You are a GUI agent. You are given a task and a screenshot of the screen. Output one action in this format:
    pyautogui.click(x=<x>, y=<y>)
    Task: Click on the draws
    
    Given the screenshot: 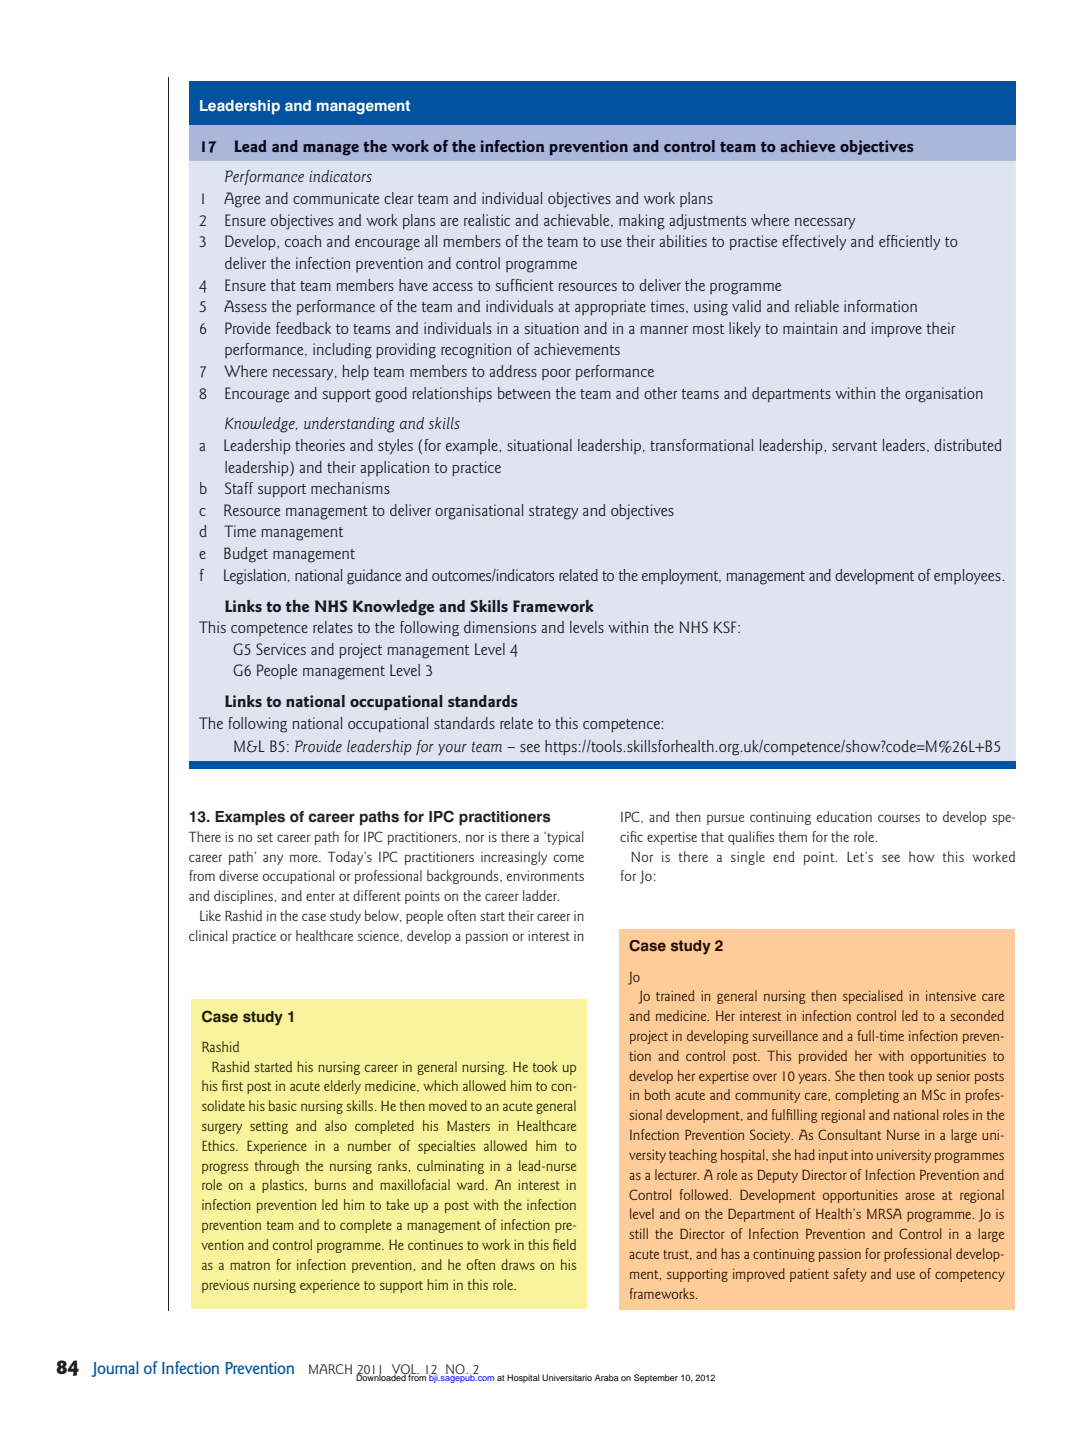 What is the action you would take?
    pyautogui.click(x=518, y=1264)
